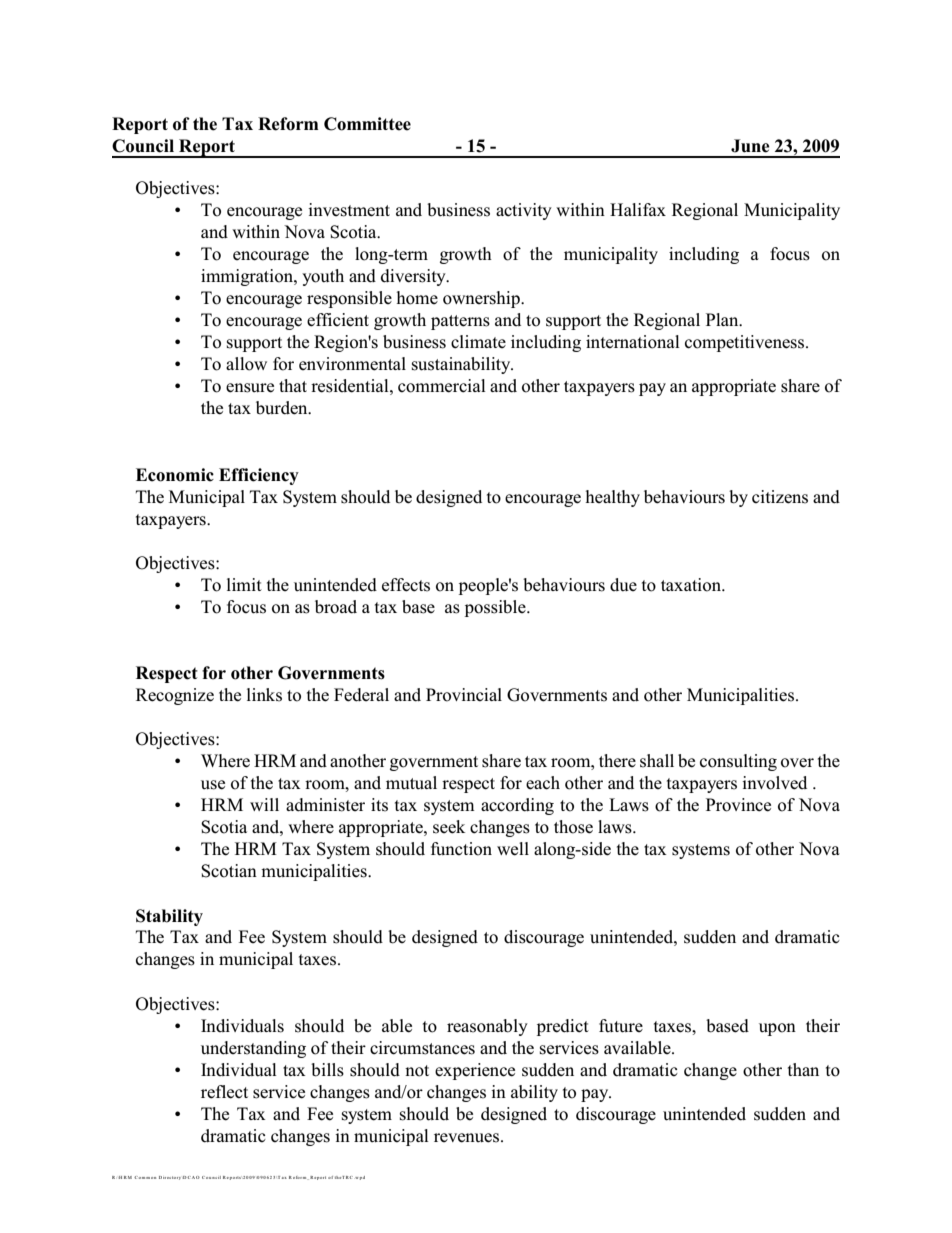 This page has height=1233, width=952. Describe the element at coordinates (513, 849) in the page. I see `well` at that location.
